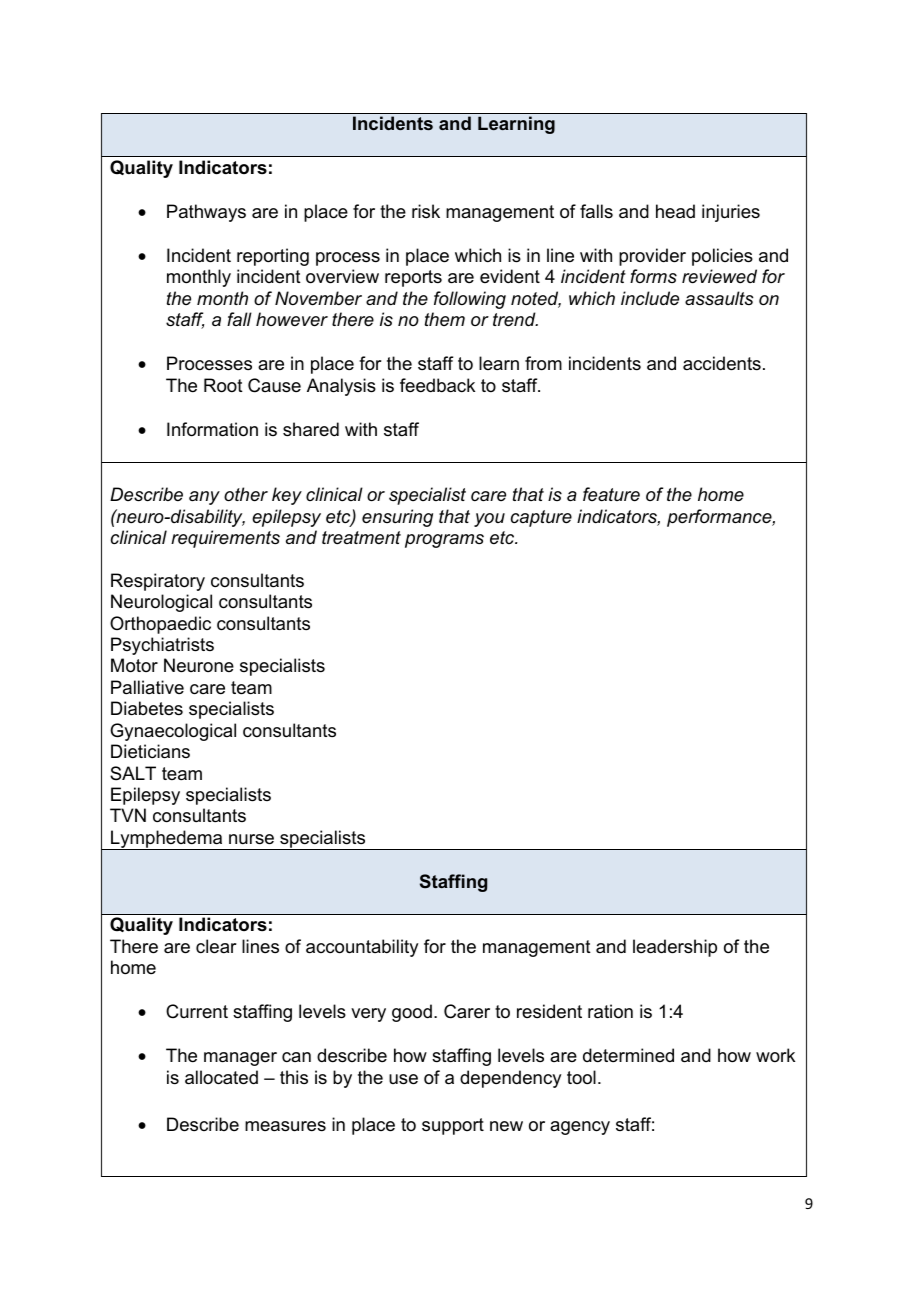  Describe the element at coordinates (722, 257) in the screenshot. I see `policies` at that location.
